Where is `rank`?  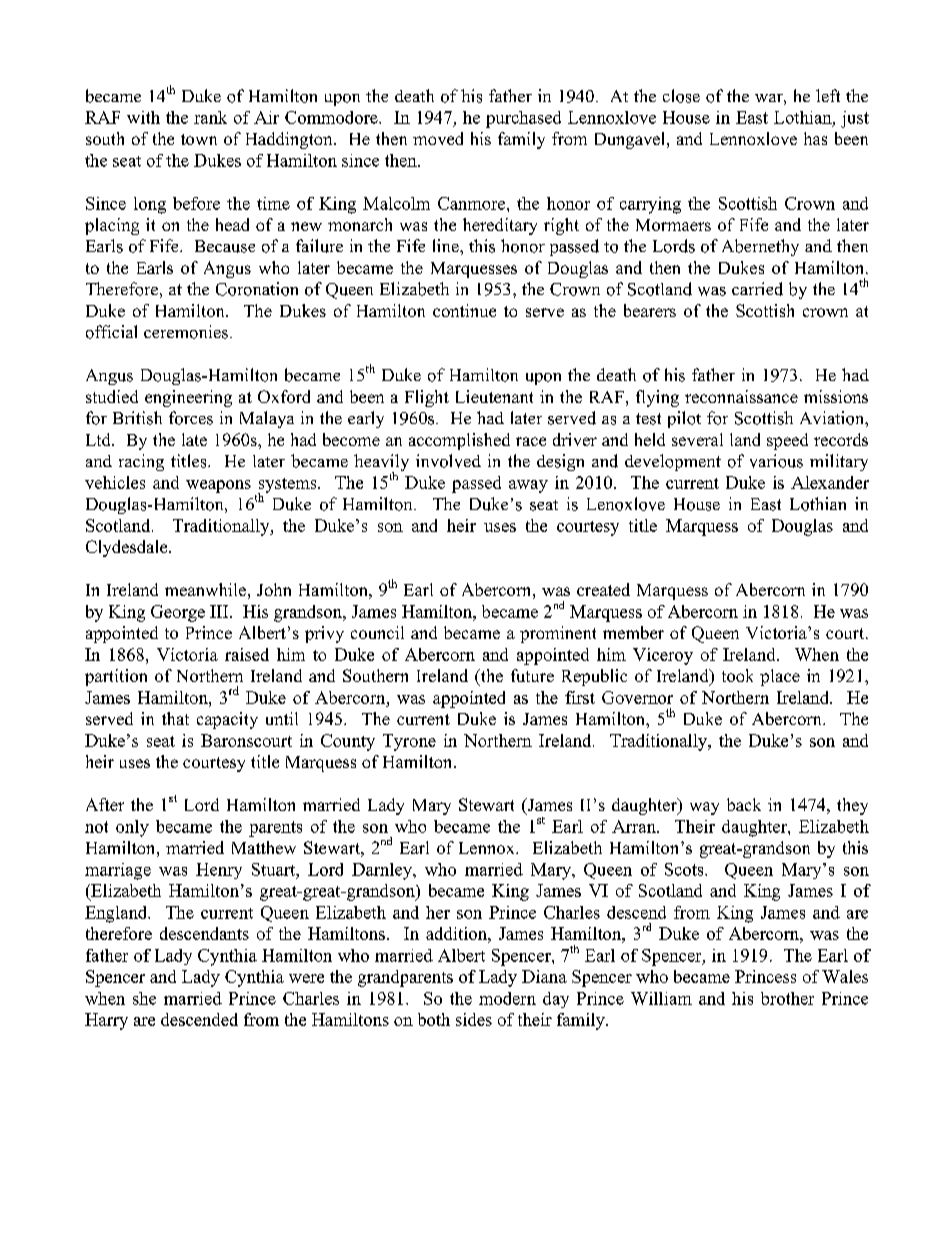 rank is located at coordinates (210, 117).
